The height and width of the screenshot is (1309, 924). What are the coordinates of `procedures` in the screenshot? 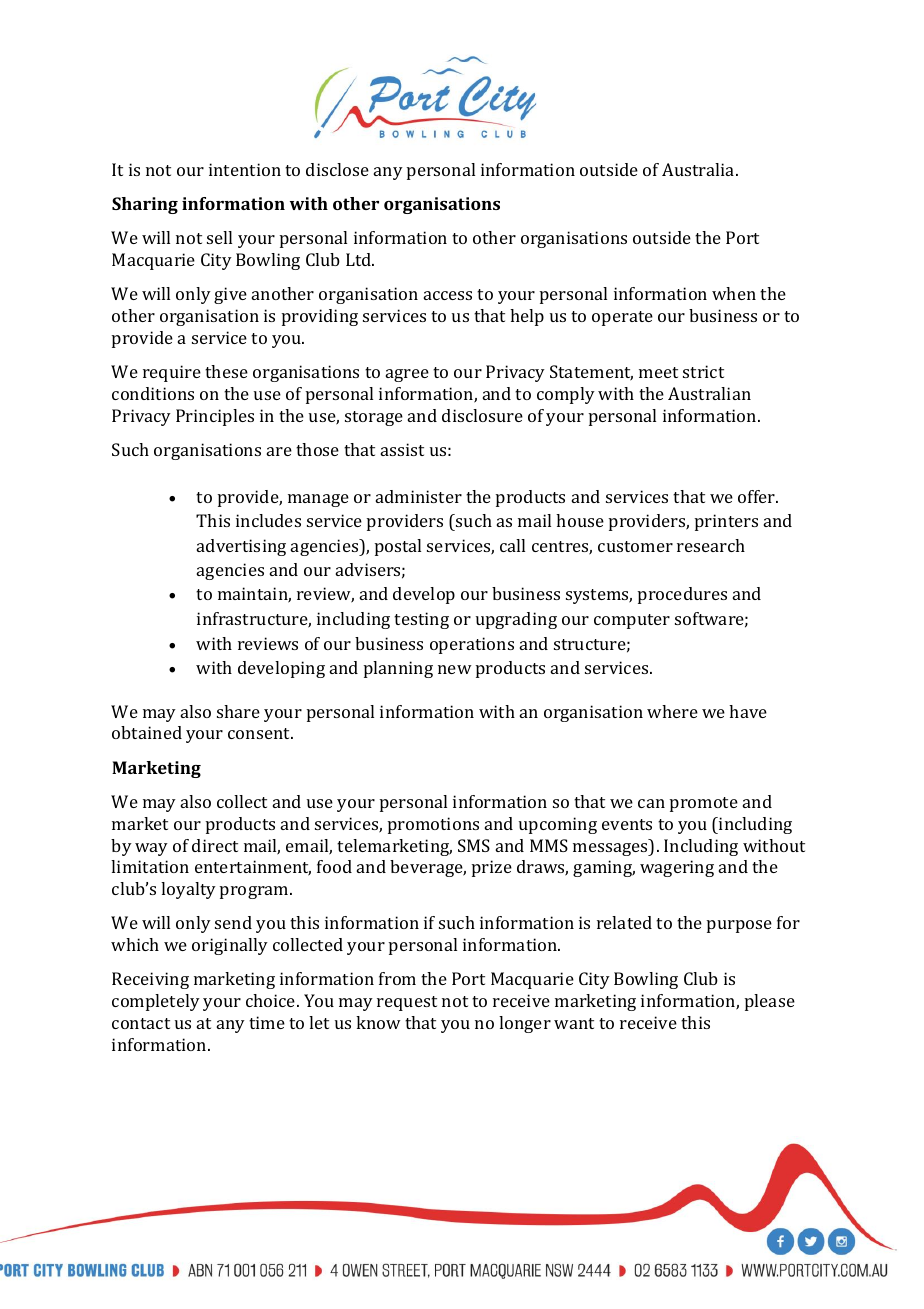 It's located at (682, 595).
